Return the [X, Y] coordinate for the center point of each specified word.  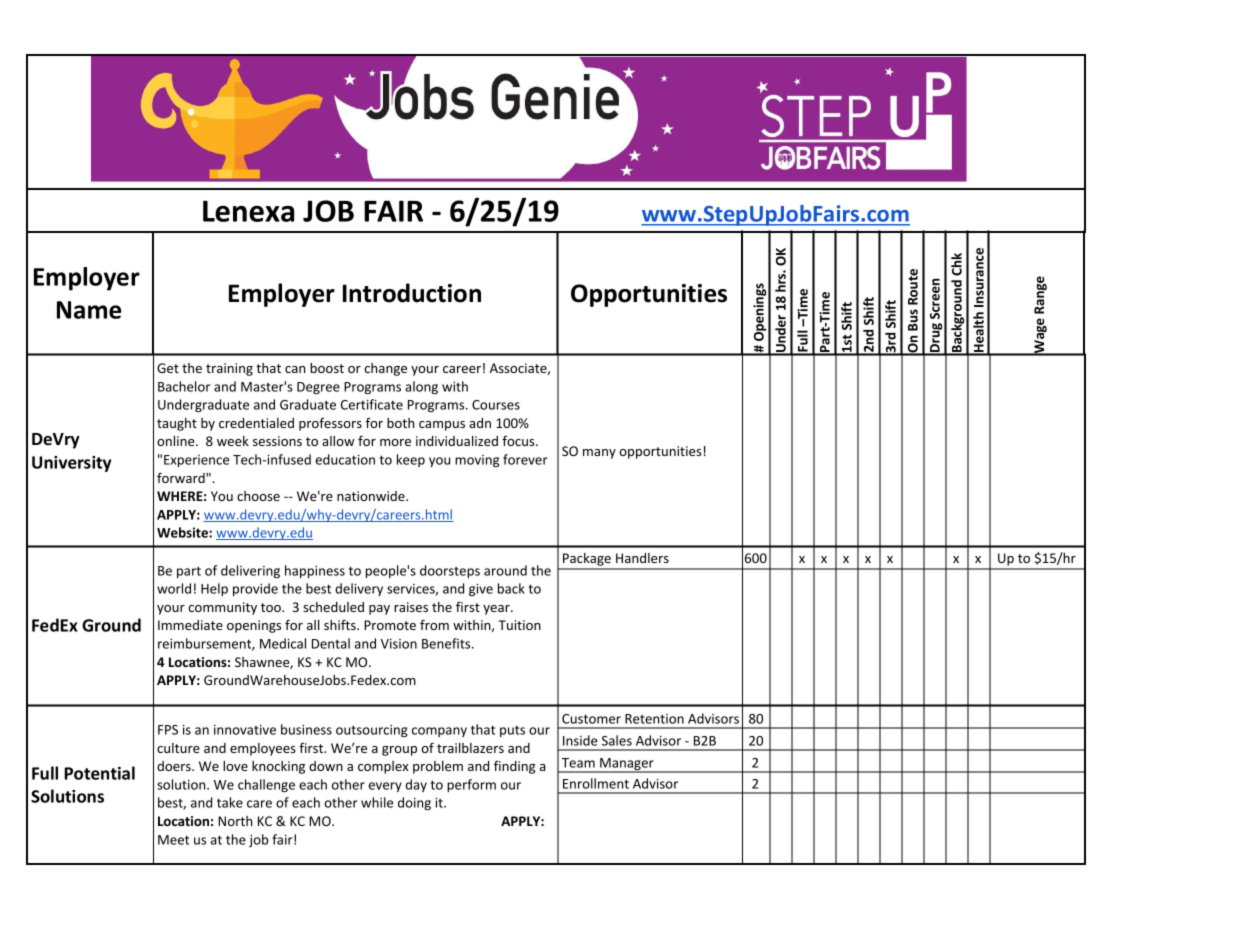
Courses [496, 405]
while [377, 802]
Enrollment [596, 783]
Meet [173, 840]
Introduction [412, 293]
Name [89, 310]
